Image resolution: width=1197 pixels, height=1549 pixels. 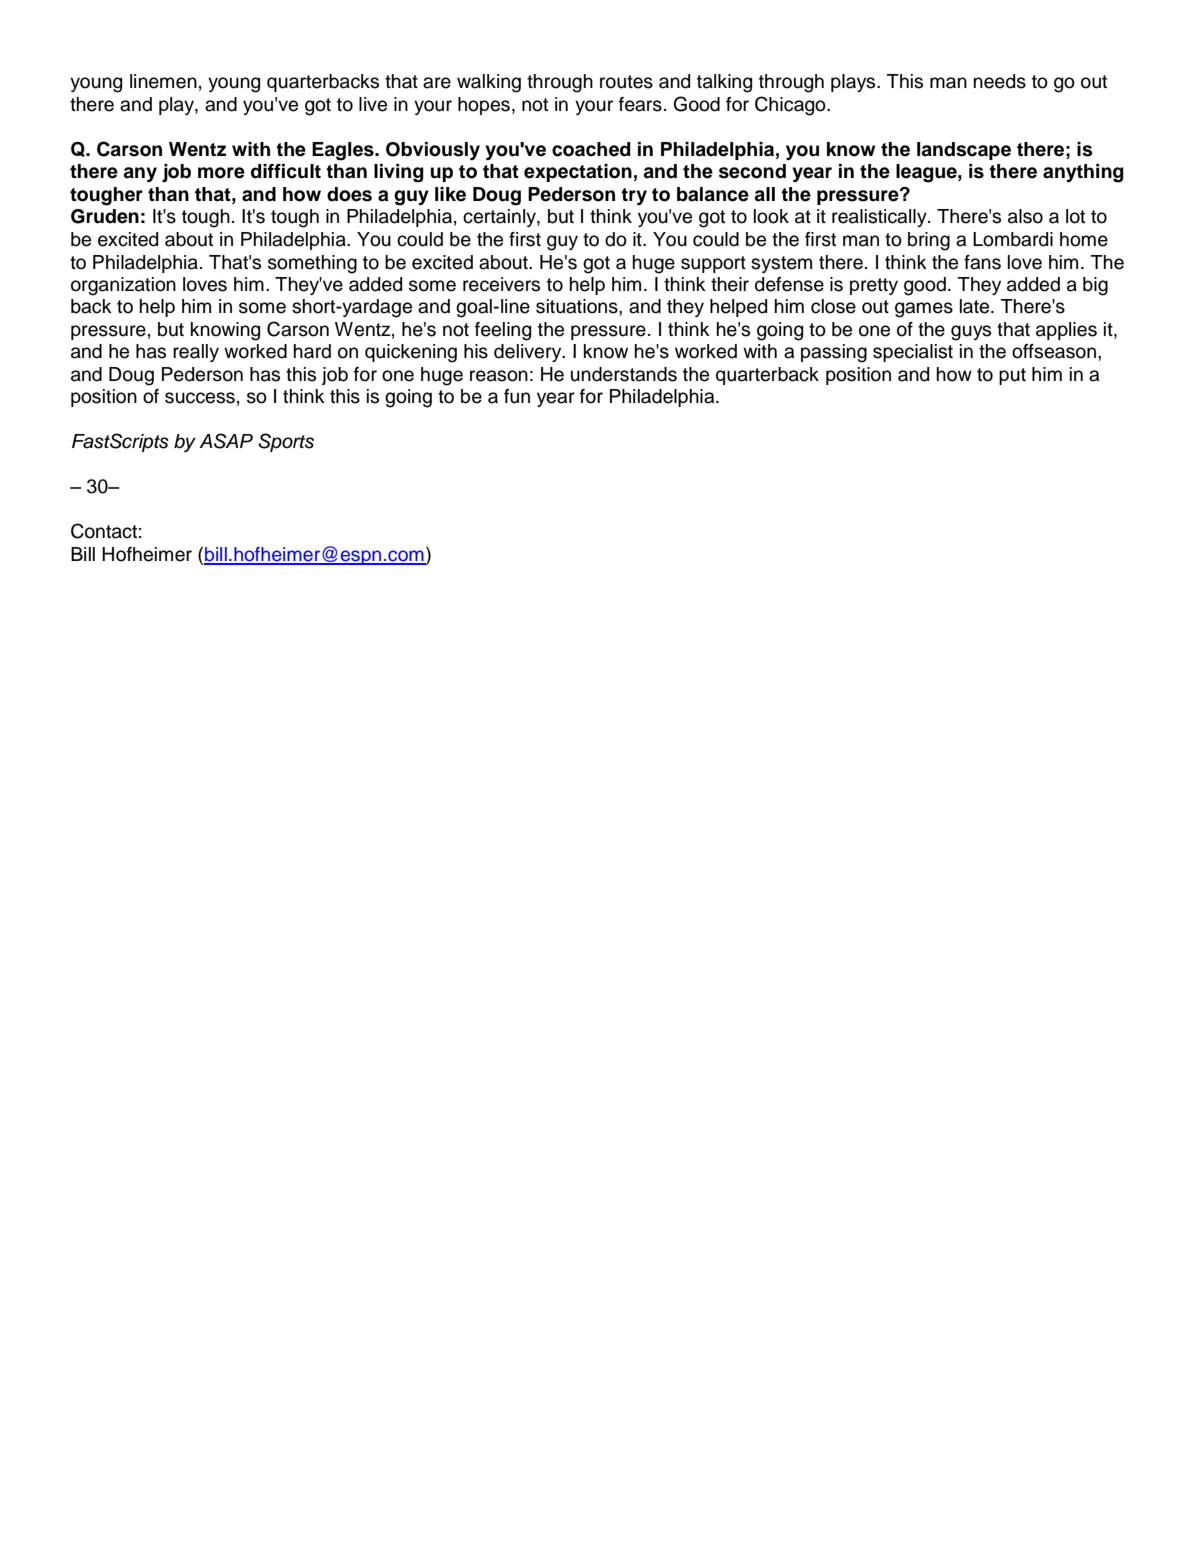 What do you see at coordinates (349, 194) in the page?
I see `does` at bounding box center [349, 194].
